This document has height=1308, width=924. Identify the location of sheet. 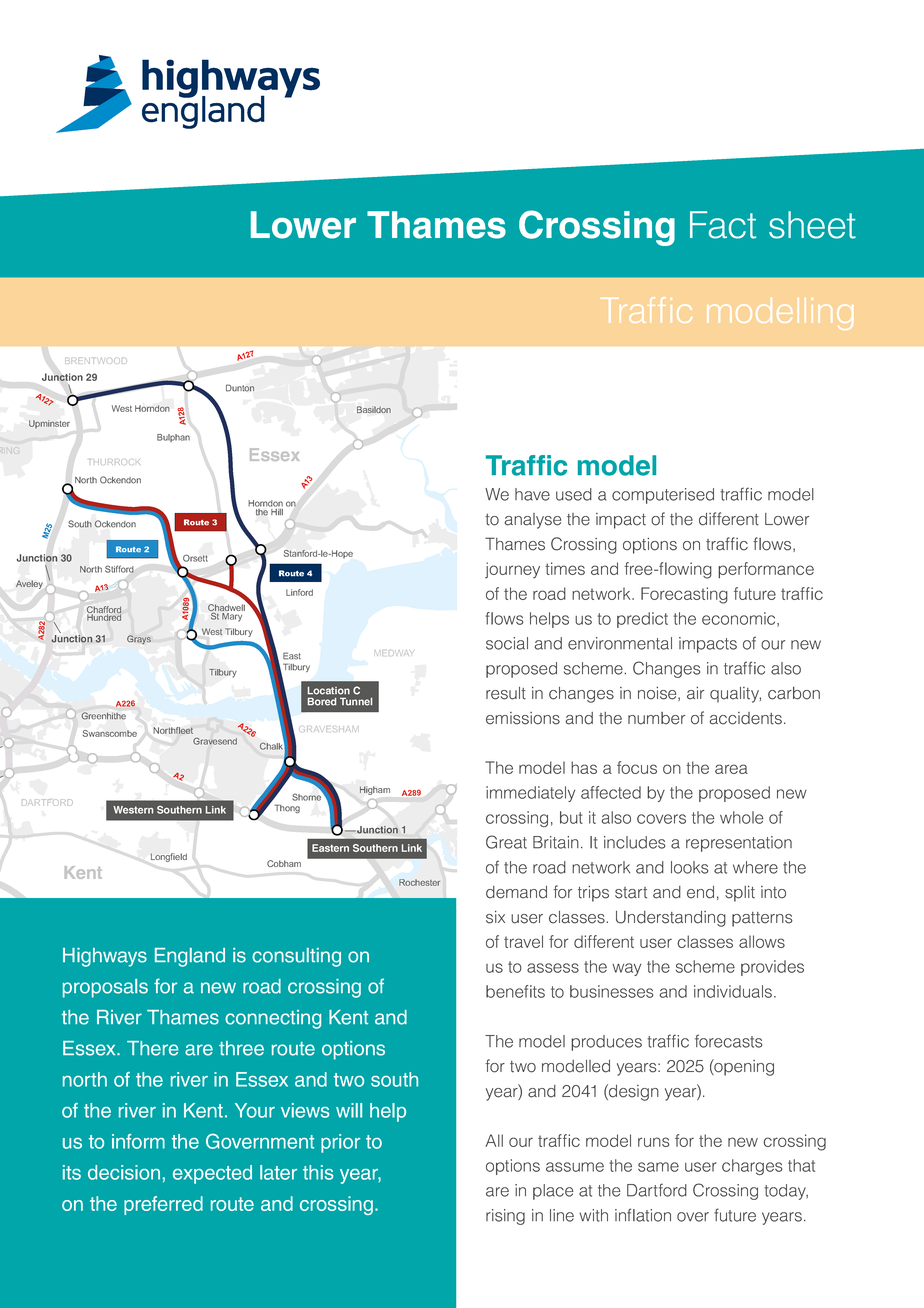
(812, 225).
